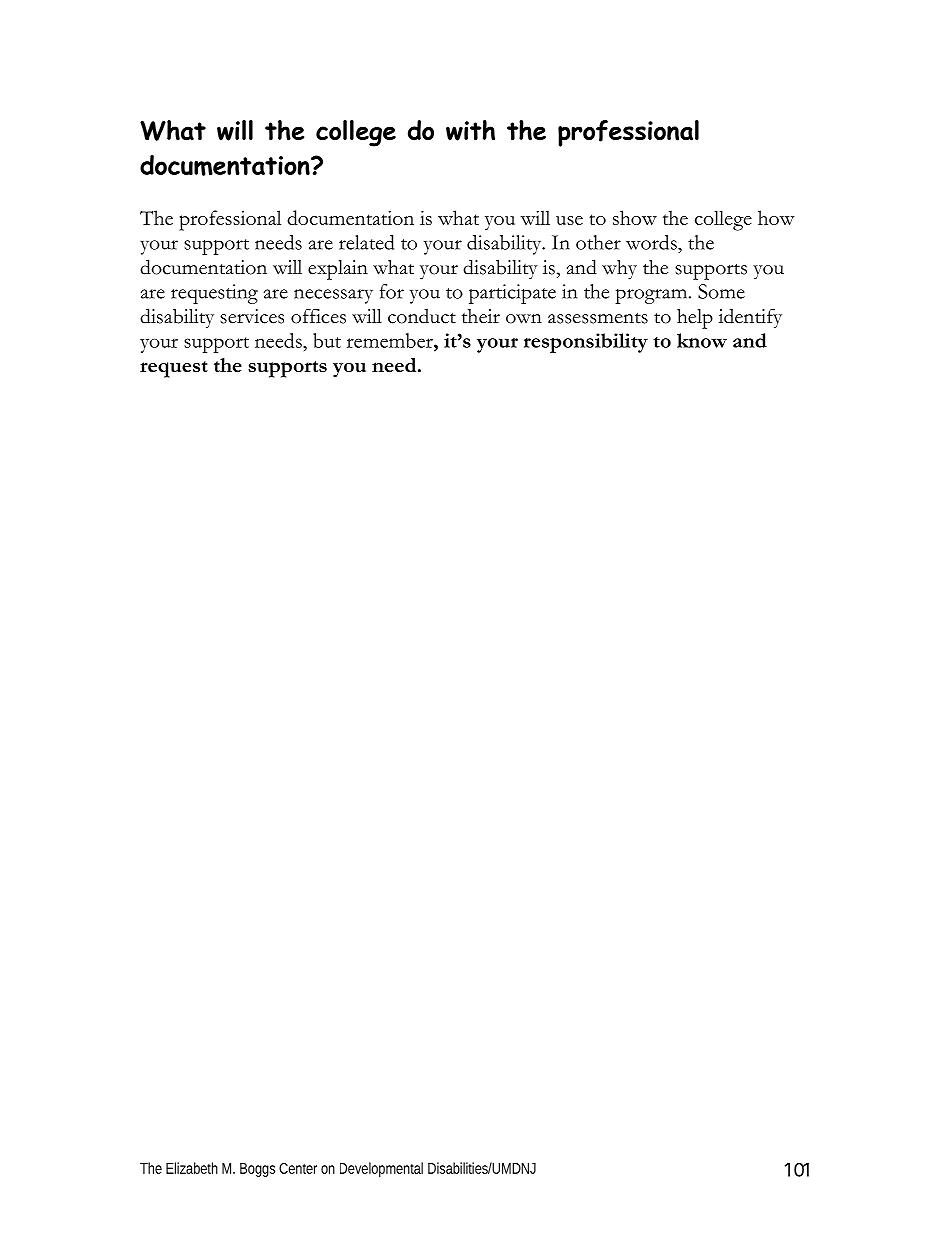 The height and width of the screenshot is (1233, 952). I want to click on related, so click(366, 242).
